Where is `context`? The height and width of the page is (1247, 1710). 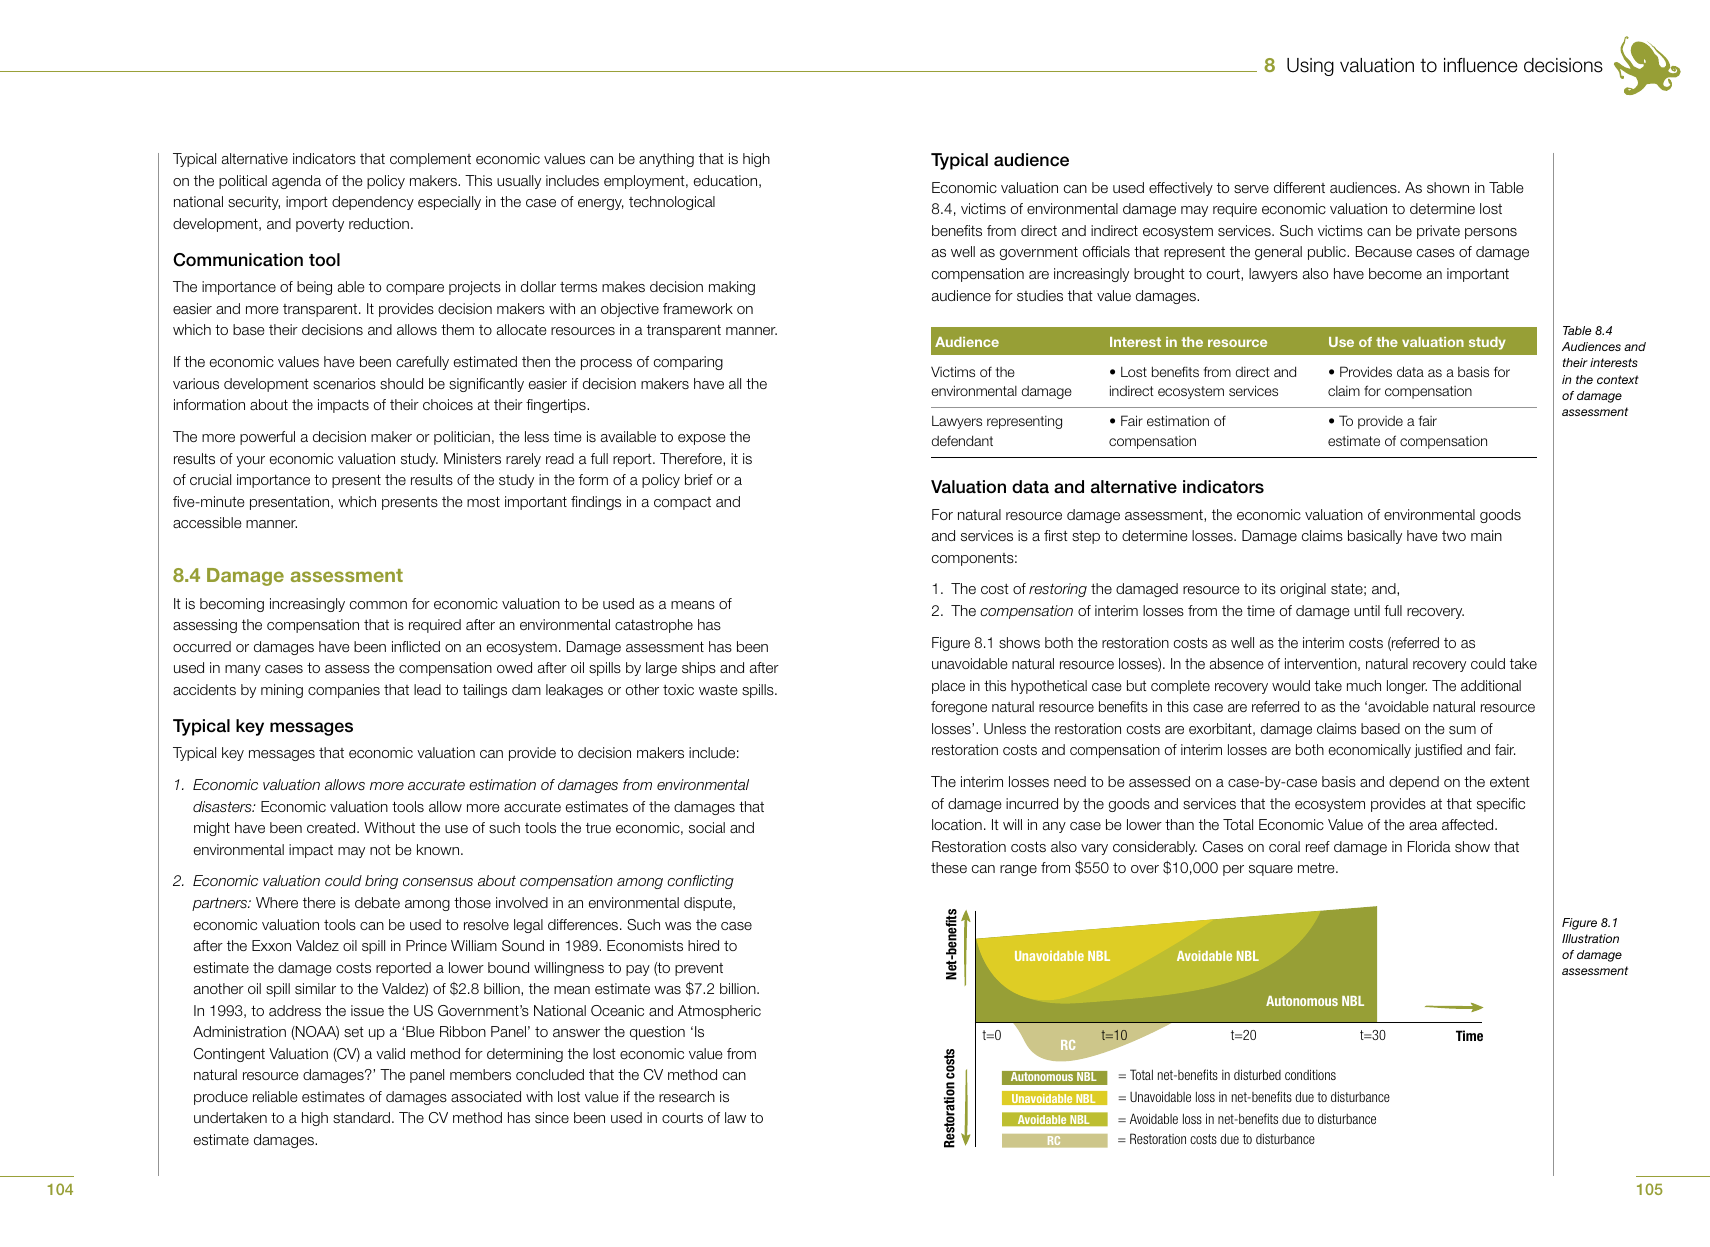 context is located at coordinates (1618, 379).
